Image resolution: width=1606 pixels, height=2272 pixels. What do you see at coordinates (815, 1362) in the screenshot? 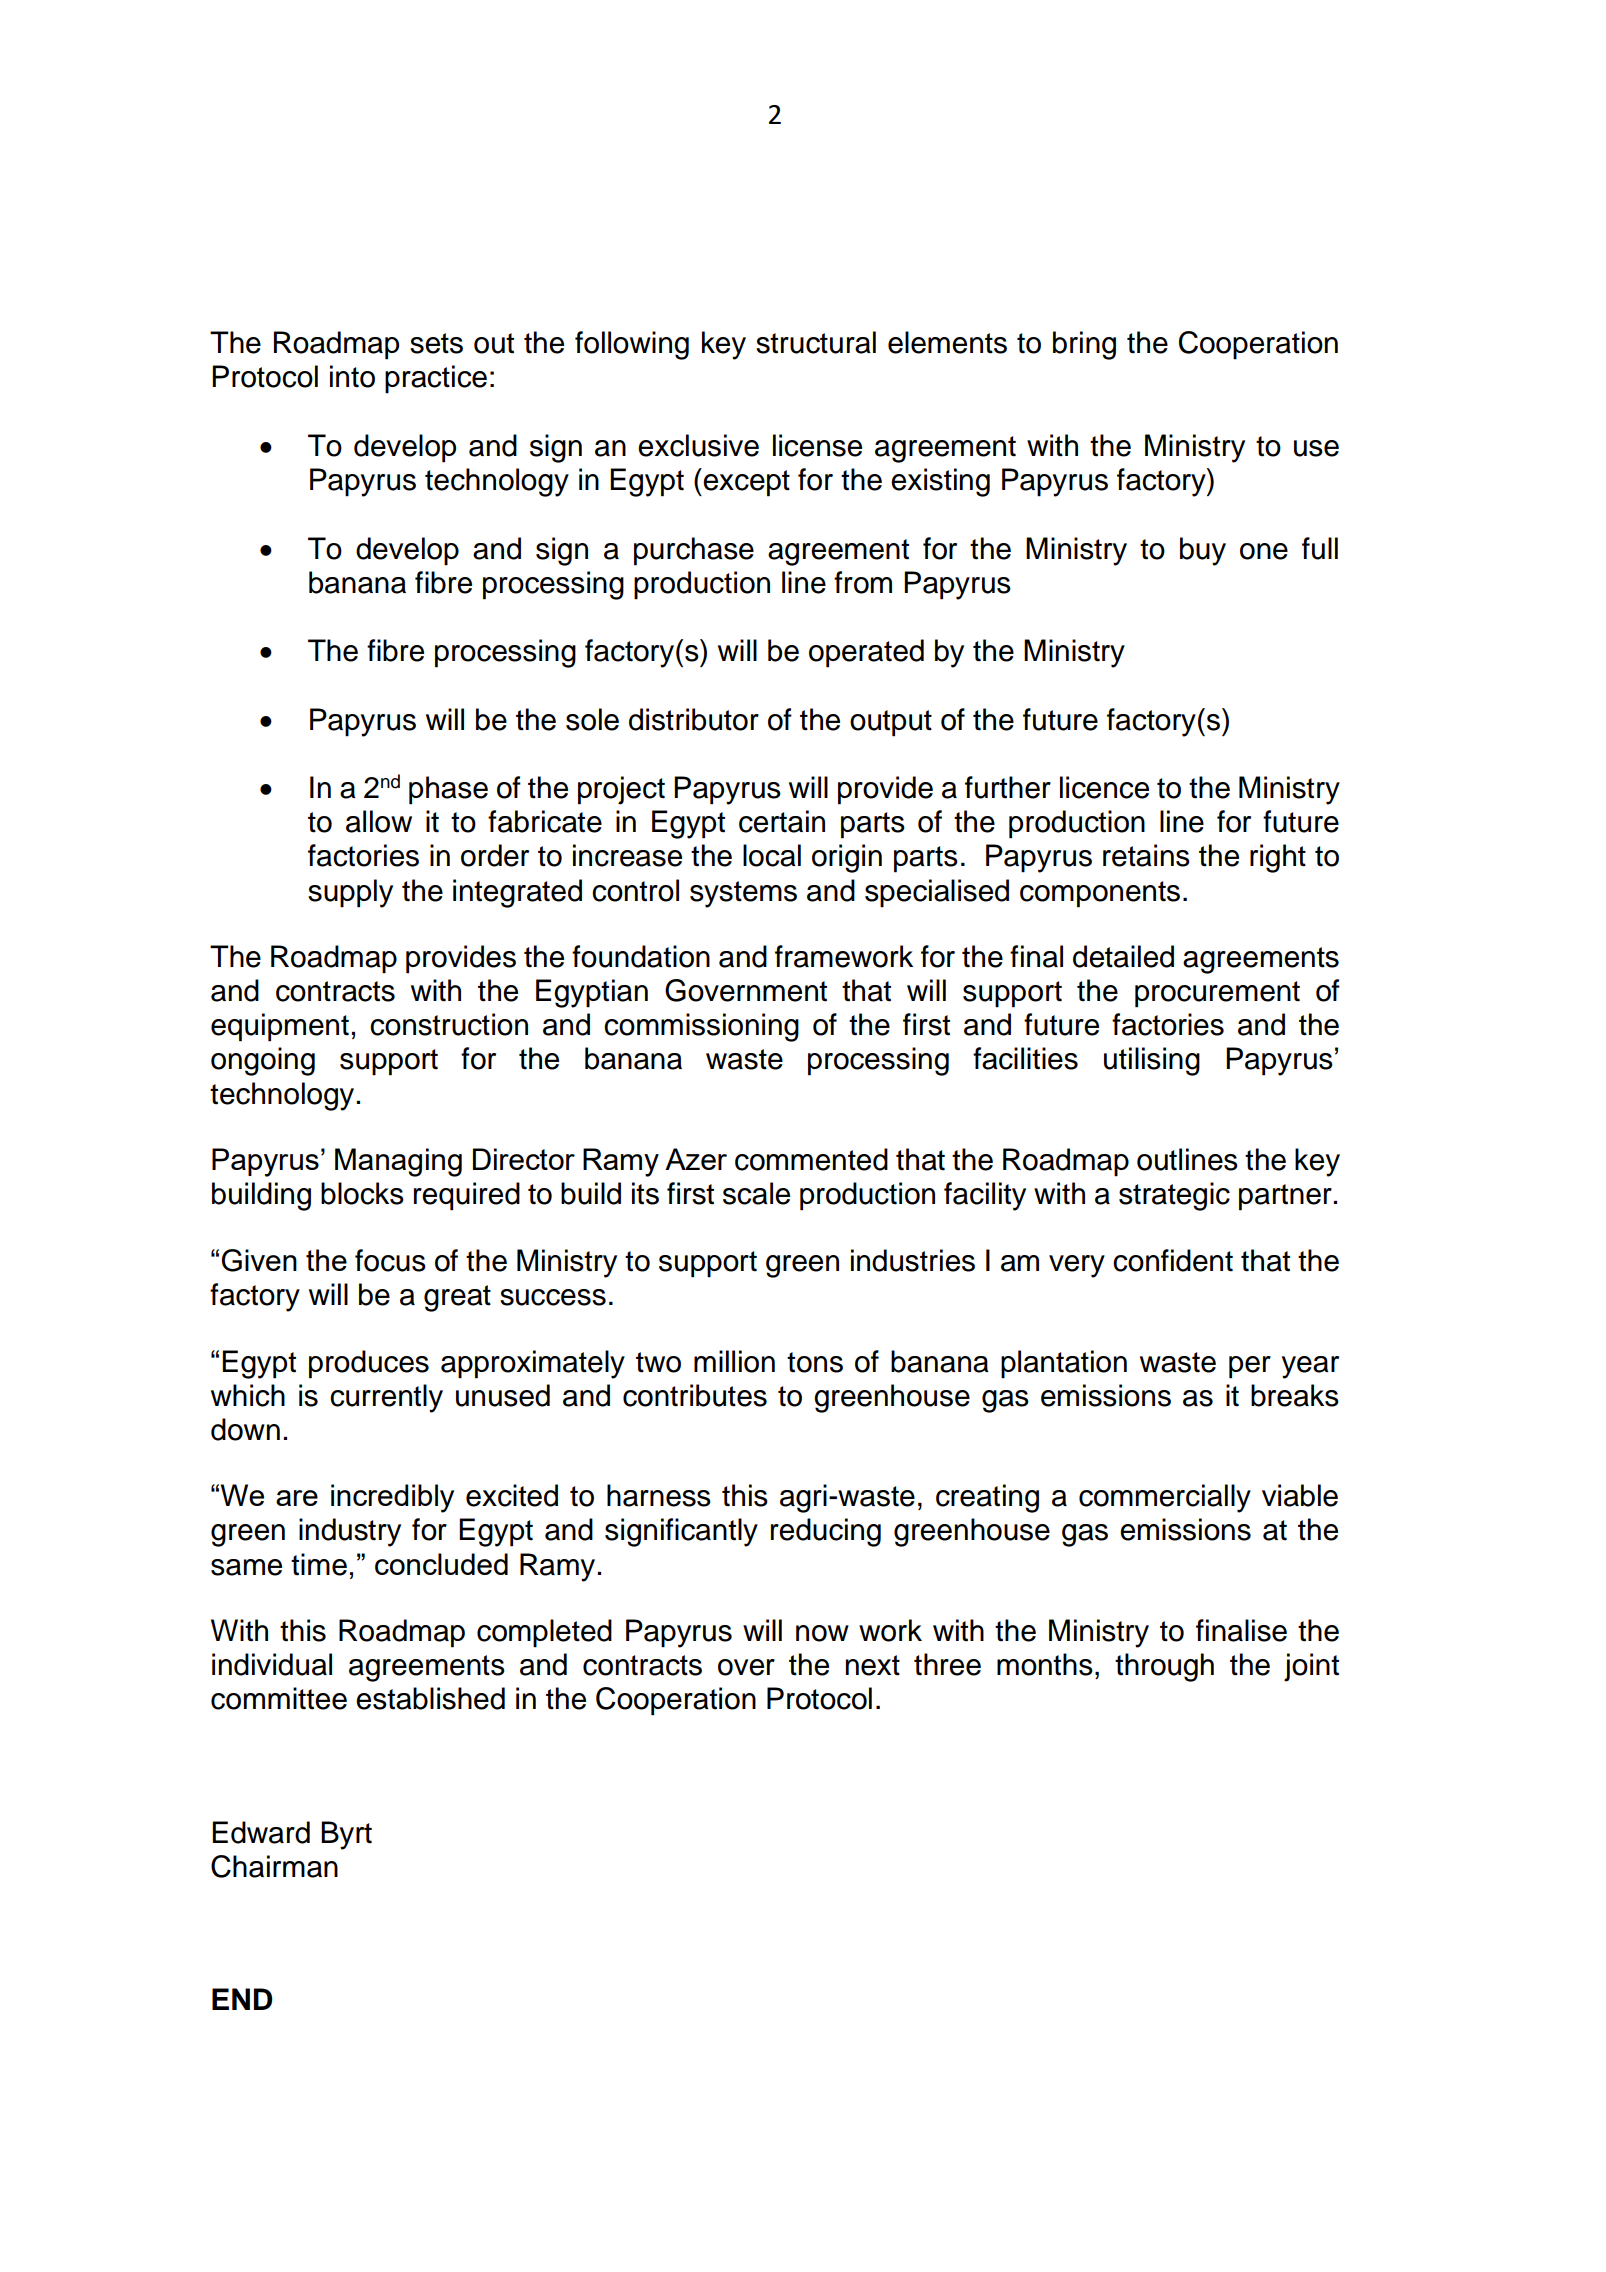
I see `tons` at bounding box center [815, 1362].
